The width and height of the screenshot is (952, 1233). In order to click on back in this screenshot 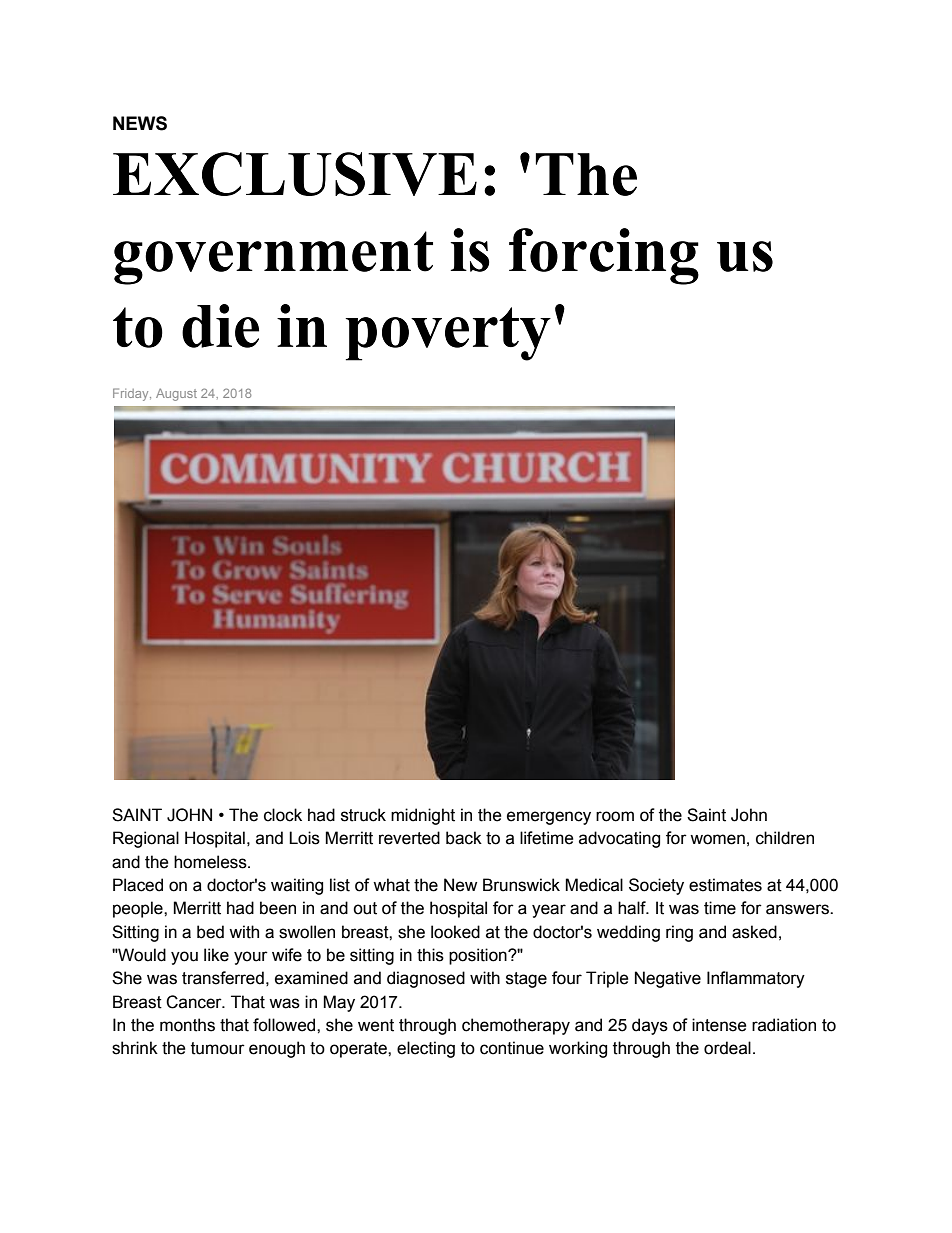, I will do `click(464, 838)`.
